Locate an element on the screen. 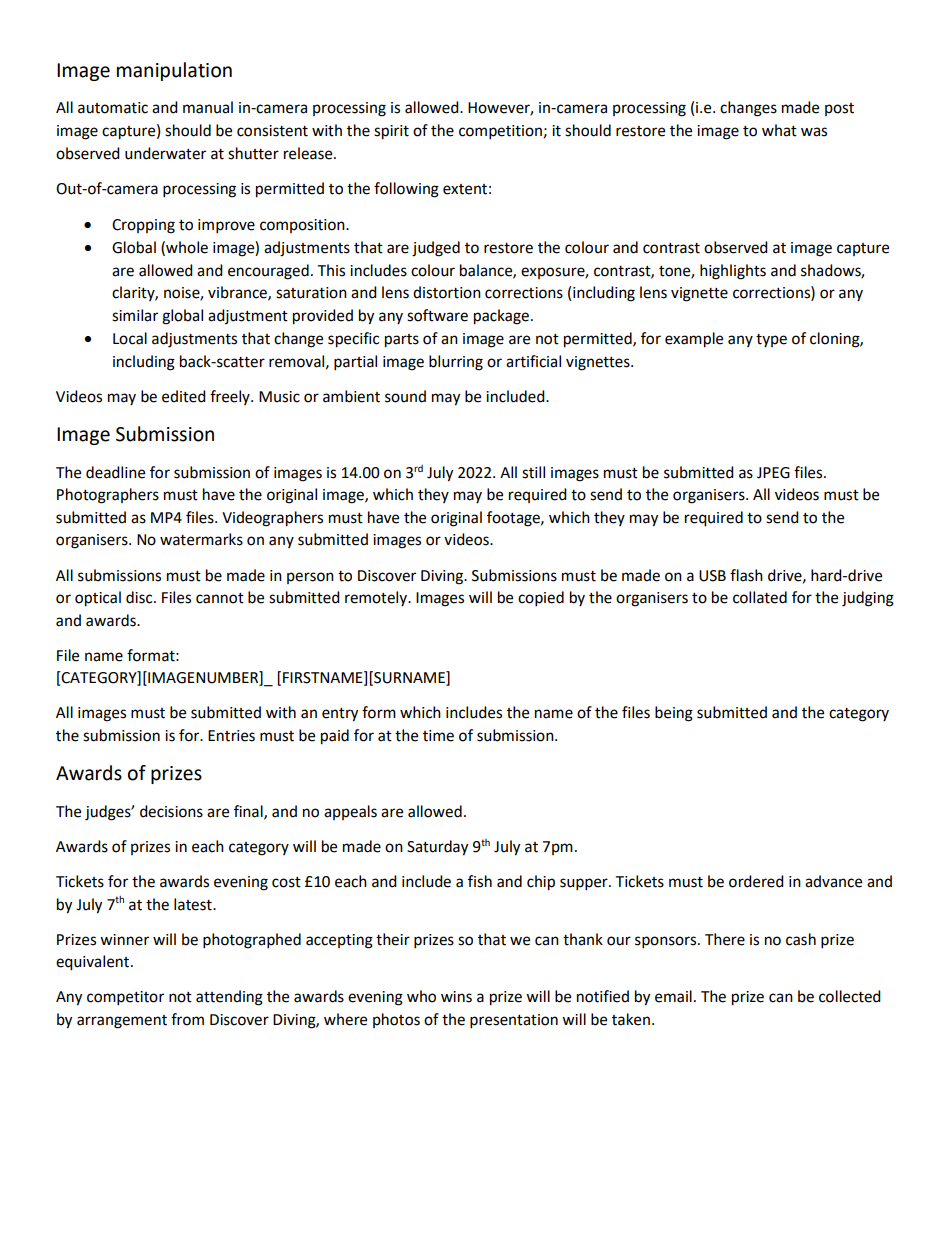 This screenshot has height=1233, width=952. flash is located at coordinates (746, 575).
